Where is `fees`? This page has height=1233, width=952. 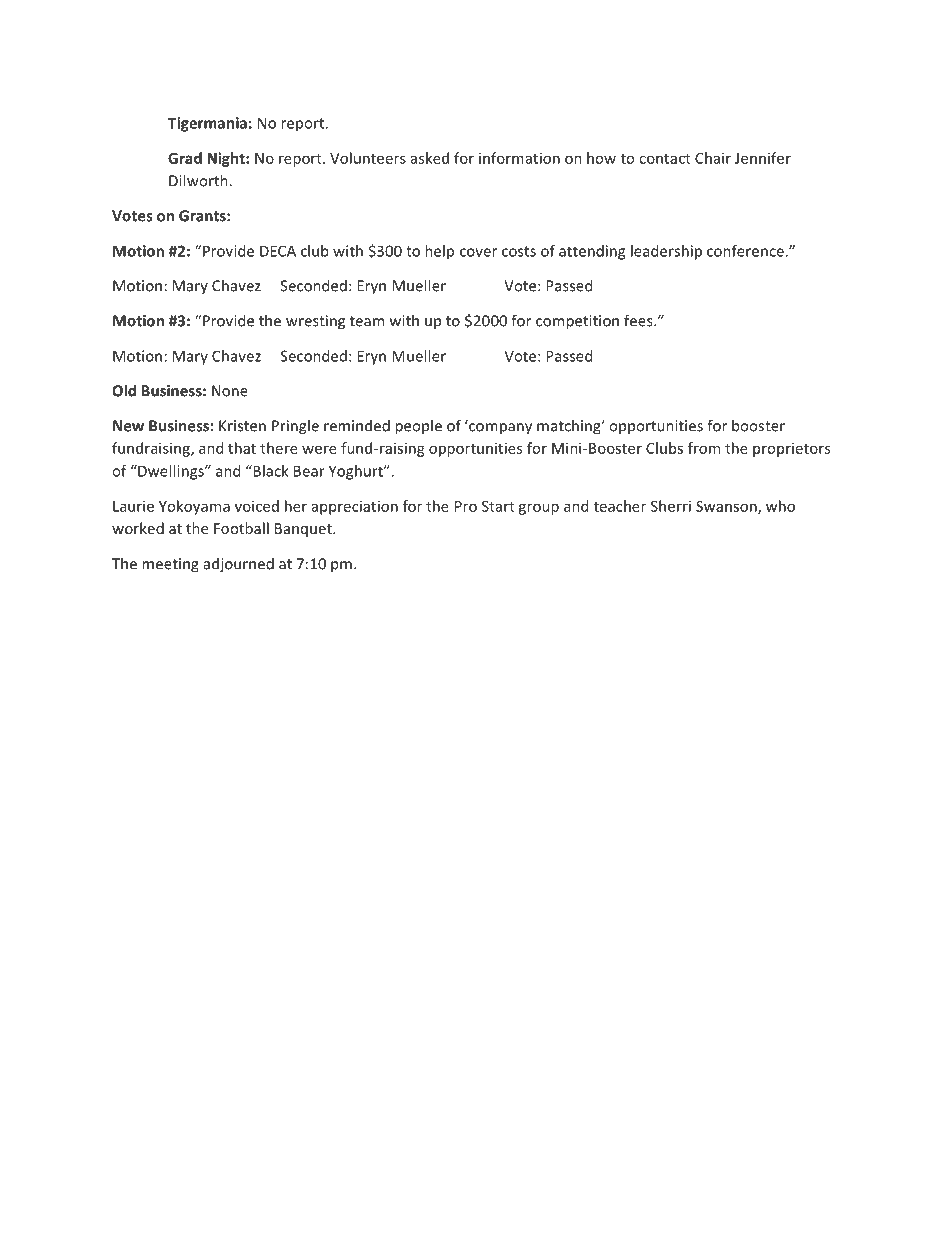
fees is located at coordinates (639, 320).
